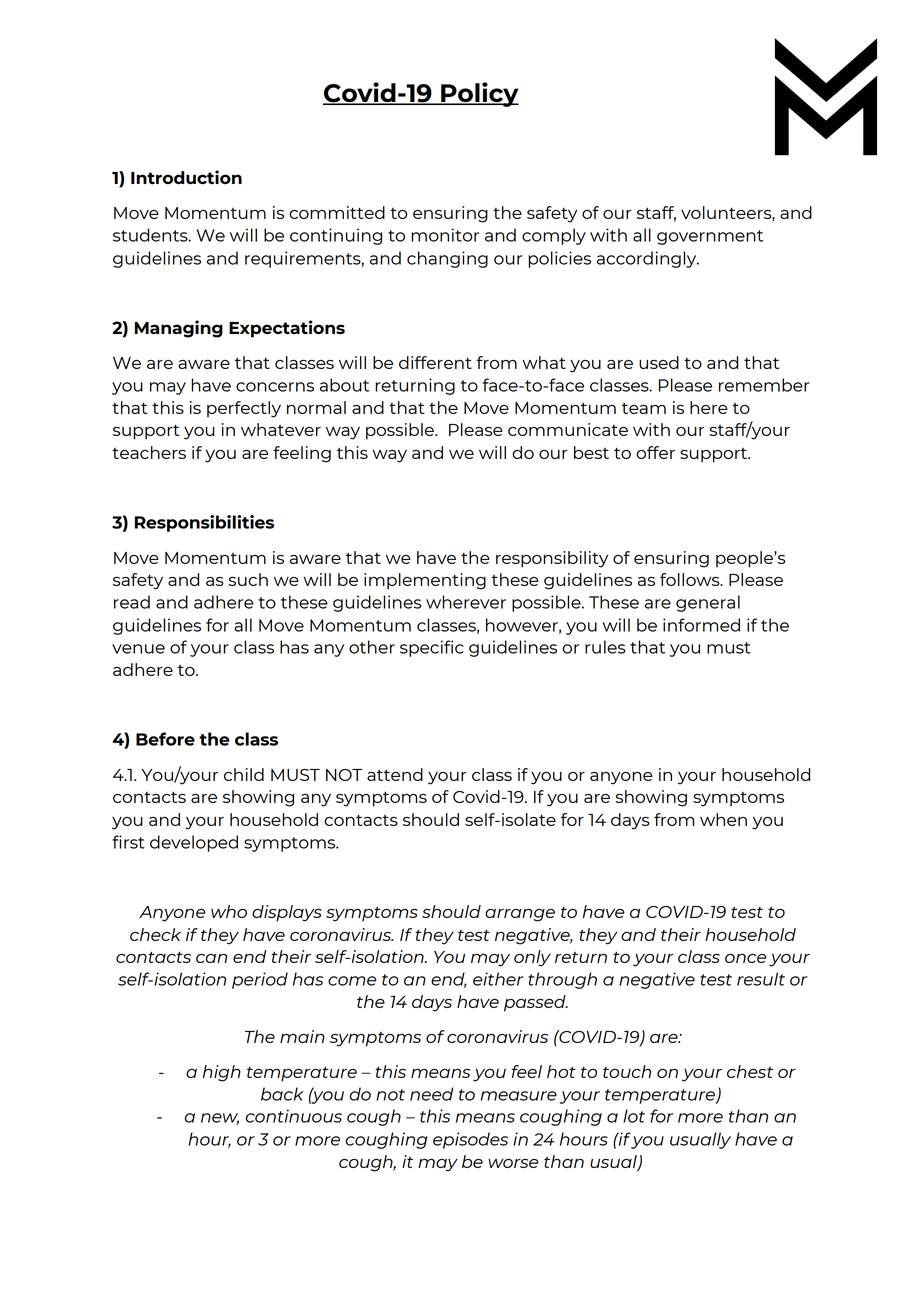 This screenshot has height=1308, width=924. I want to click on new, so click(220, 1119).
